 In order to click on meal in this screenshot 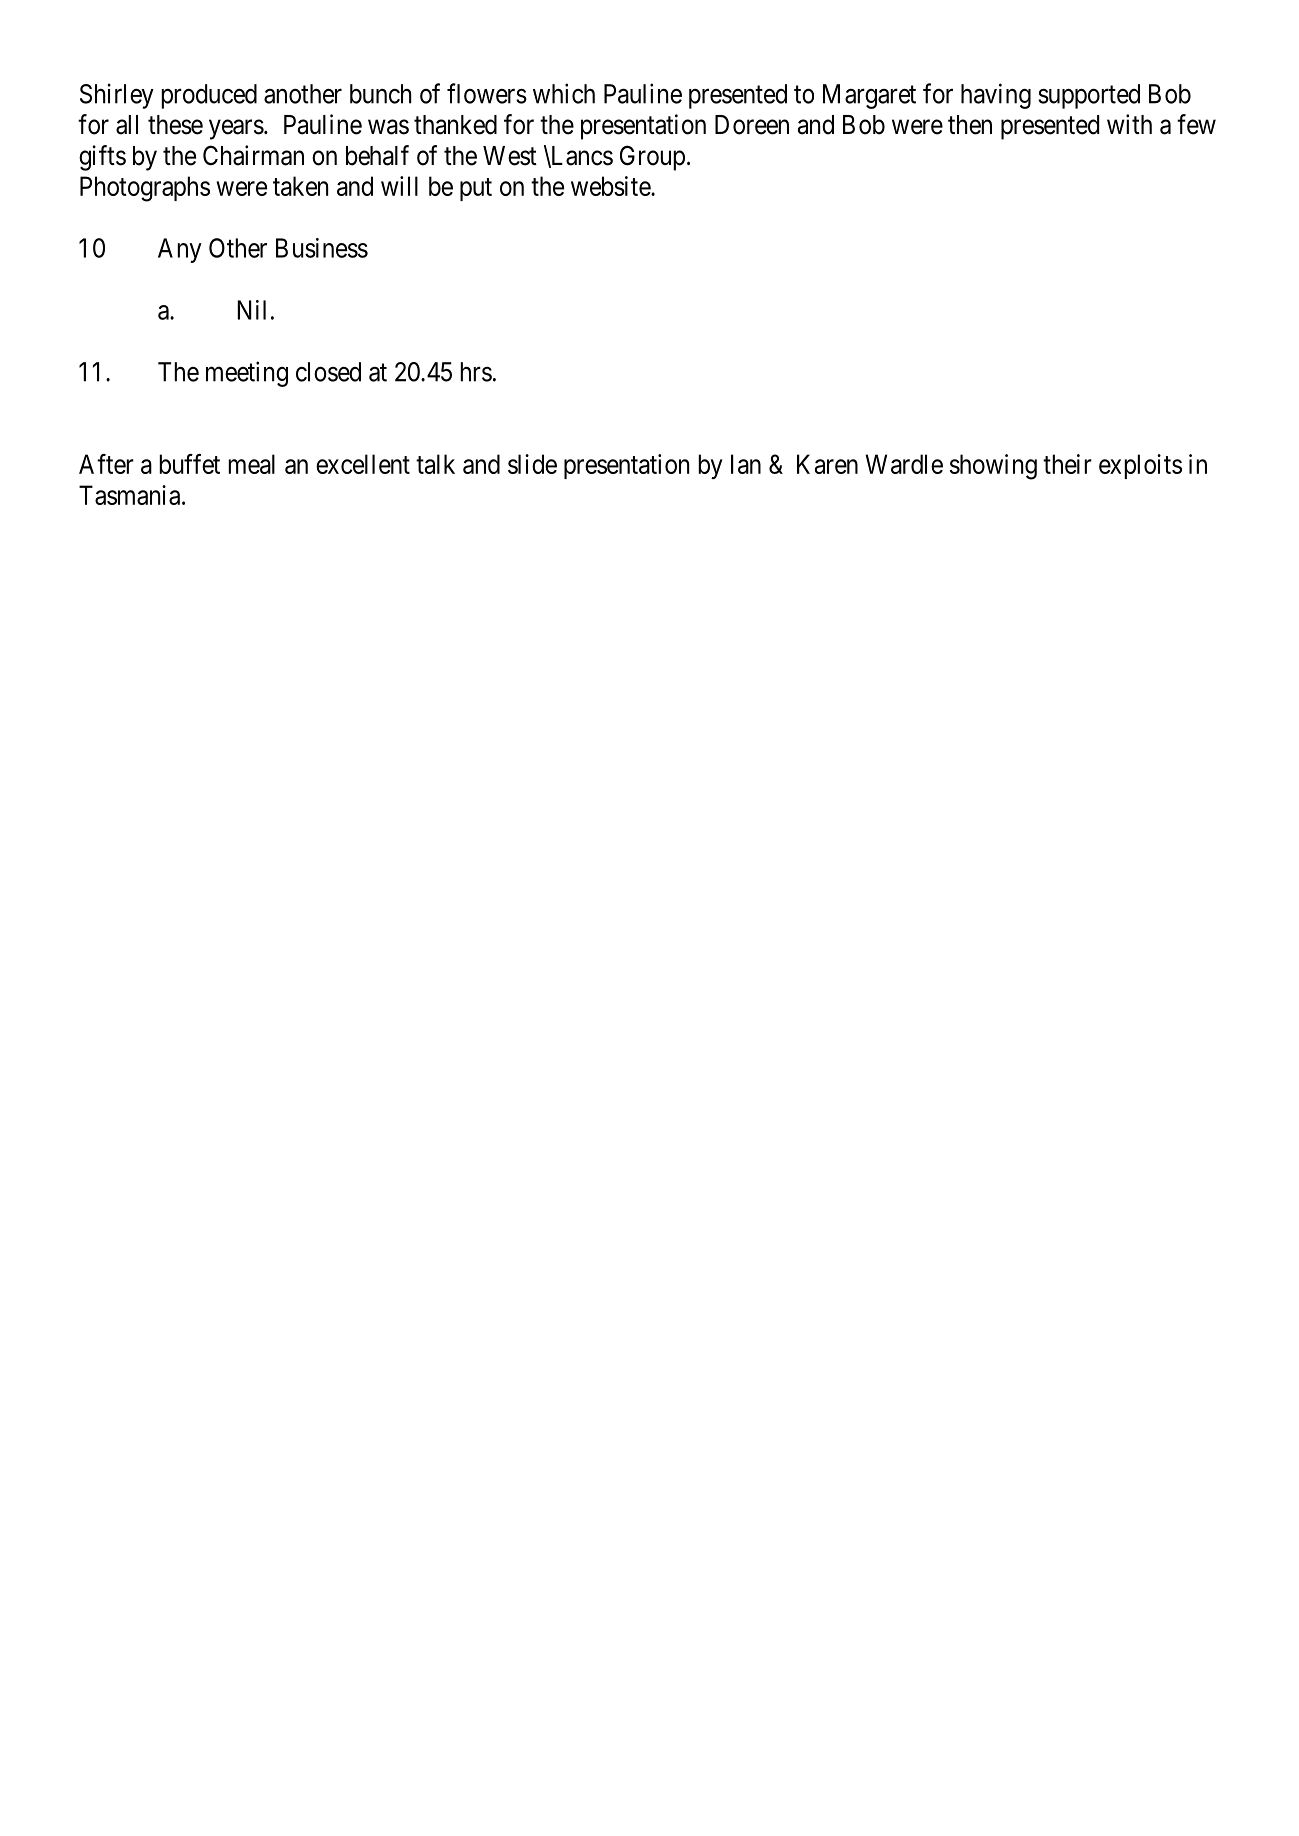, I will do `click(251, 464)`.
